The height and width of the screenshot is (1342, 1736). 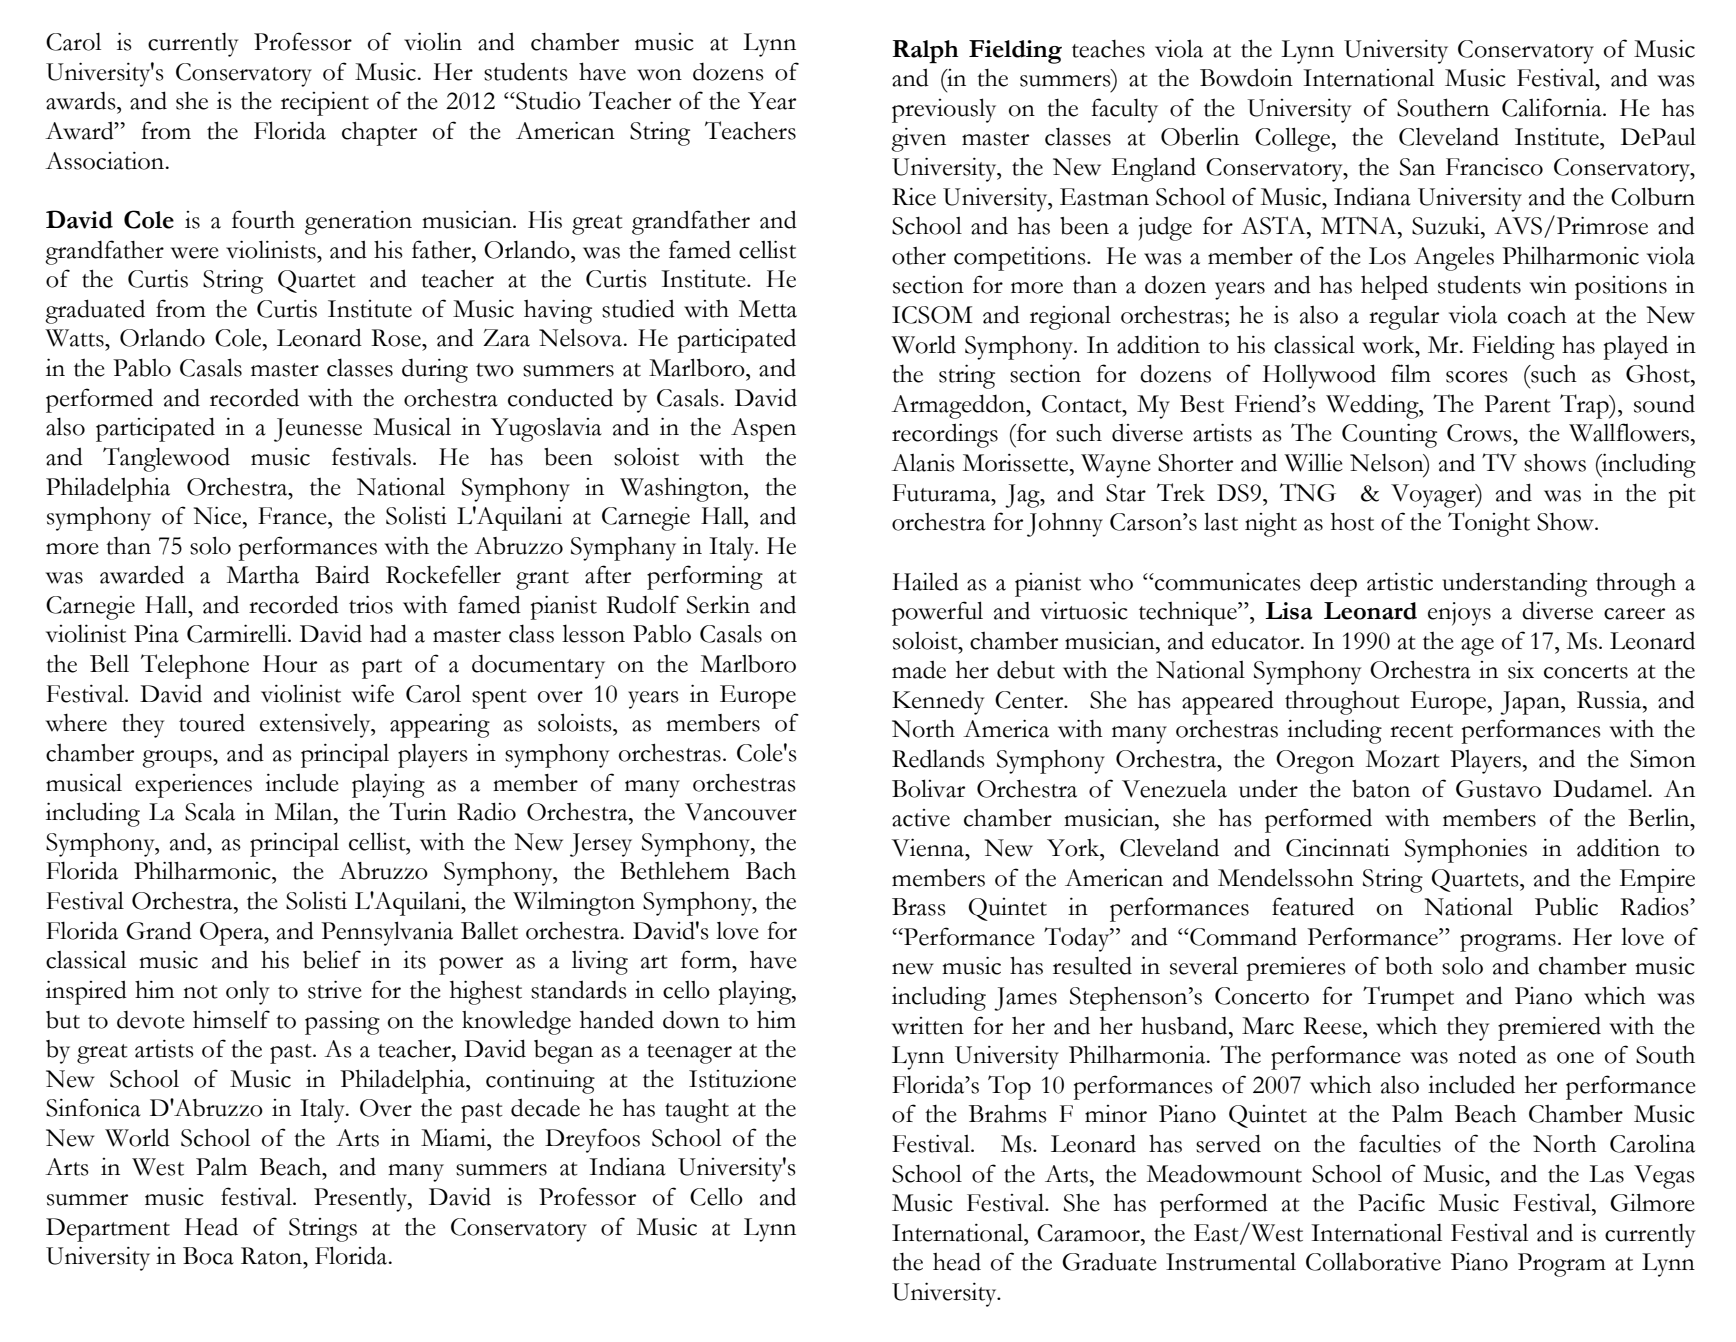 What do you see at coordinates (1391, 1202) in the screenshot?
I see `Pacific` at bounding box center [1391, 1202].
